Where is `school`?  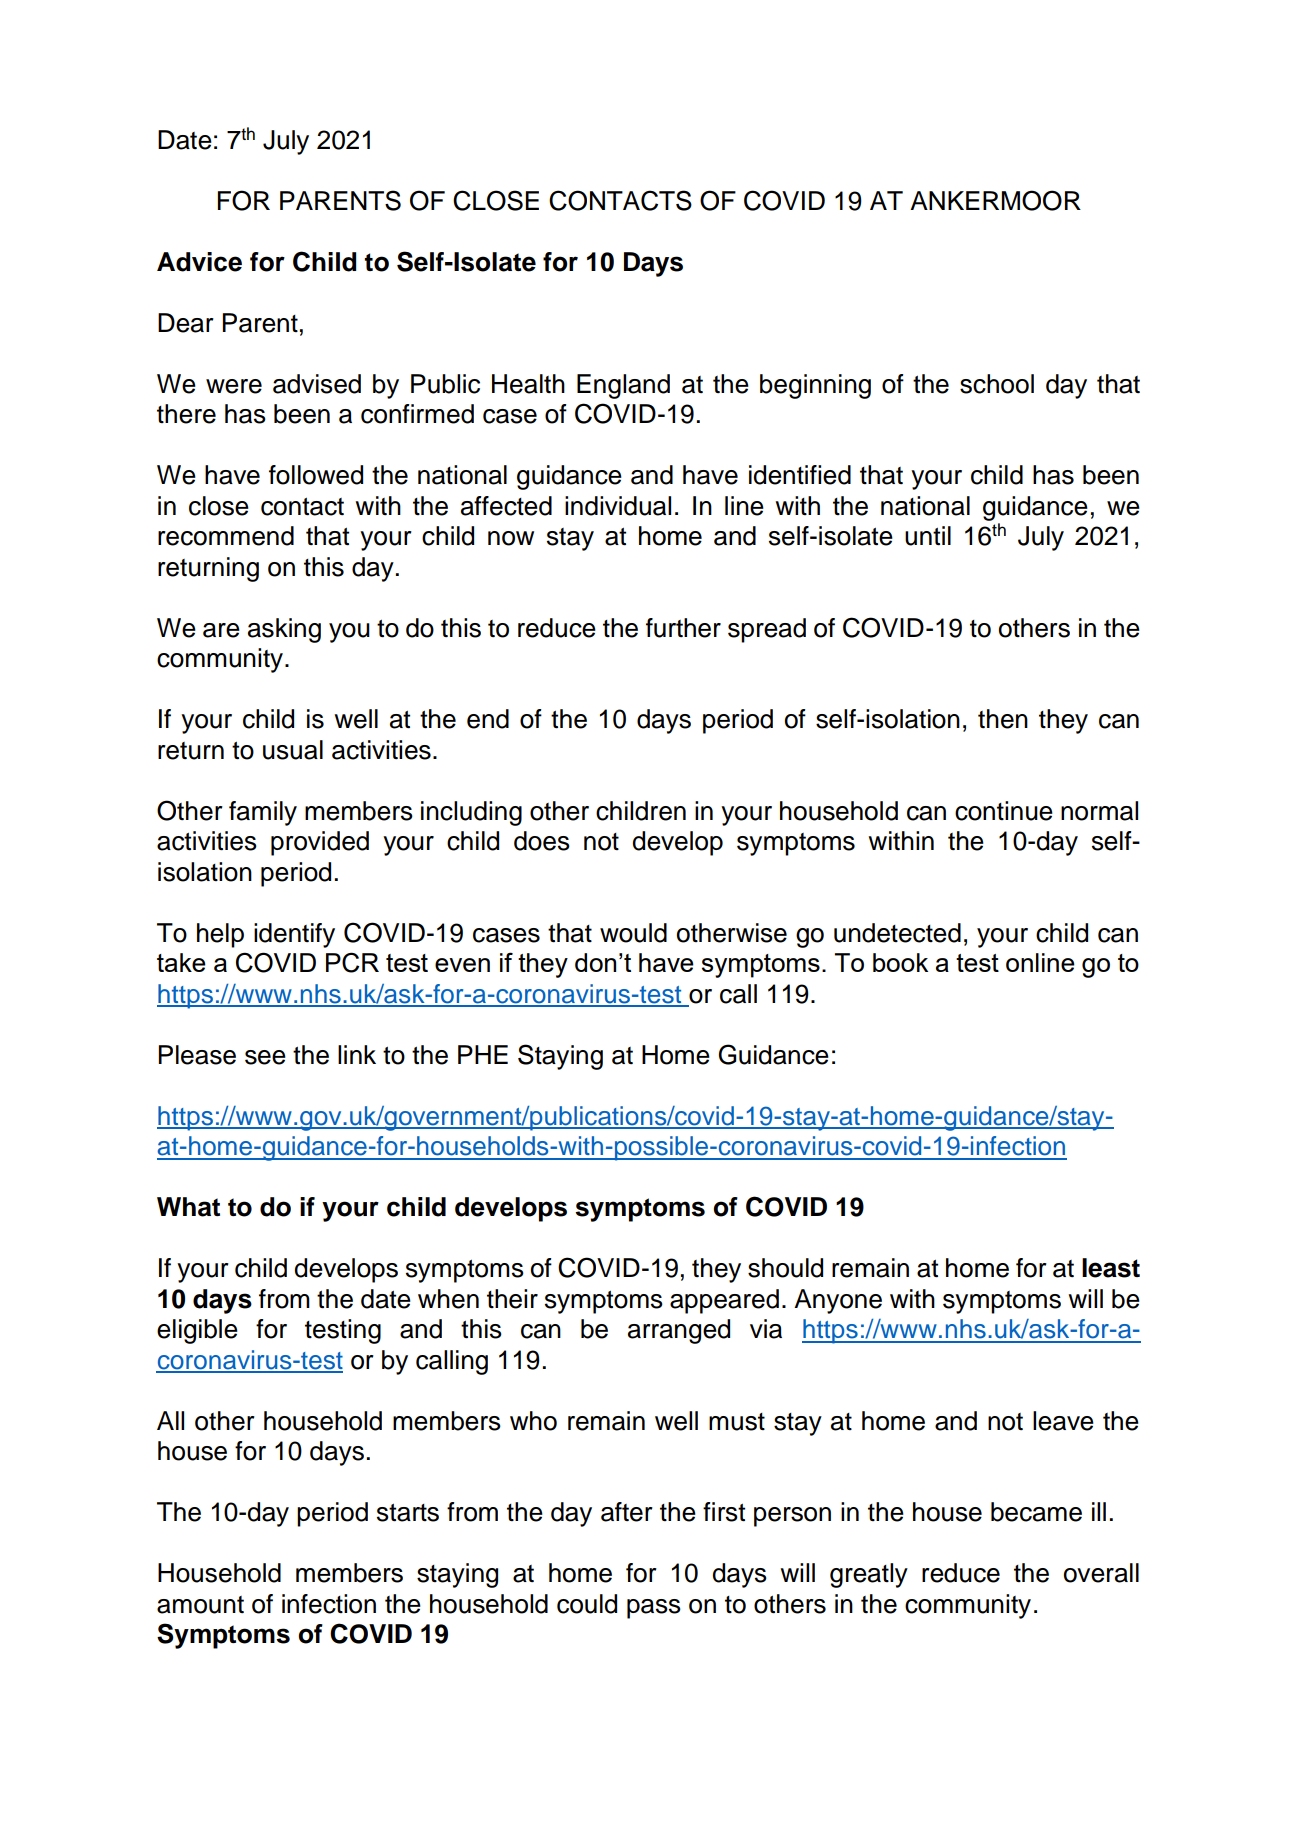 school is located at coordinates (997, 384).
